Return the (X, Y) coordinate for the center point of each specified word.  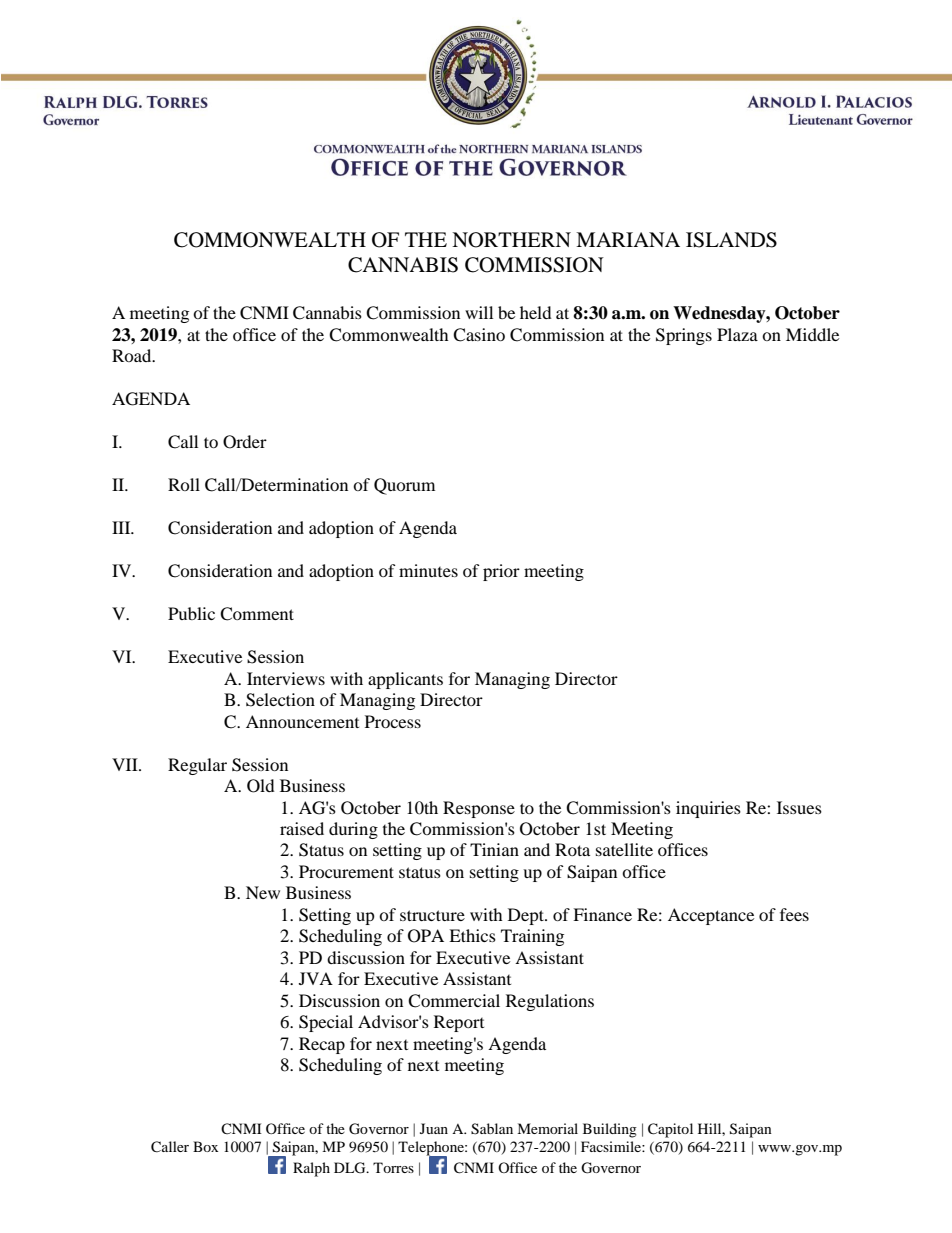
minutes (428, 570)
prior (501, 572)
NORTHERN (511, 240)
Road (133, 355)
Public (191, 613)
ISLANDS (731, 240)
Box (205, 1146)
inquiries (708, 809)
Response (479, 809)
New (263, 892)
